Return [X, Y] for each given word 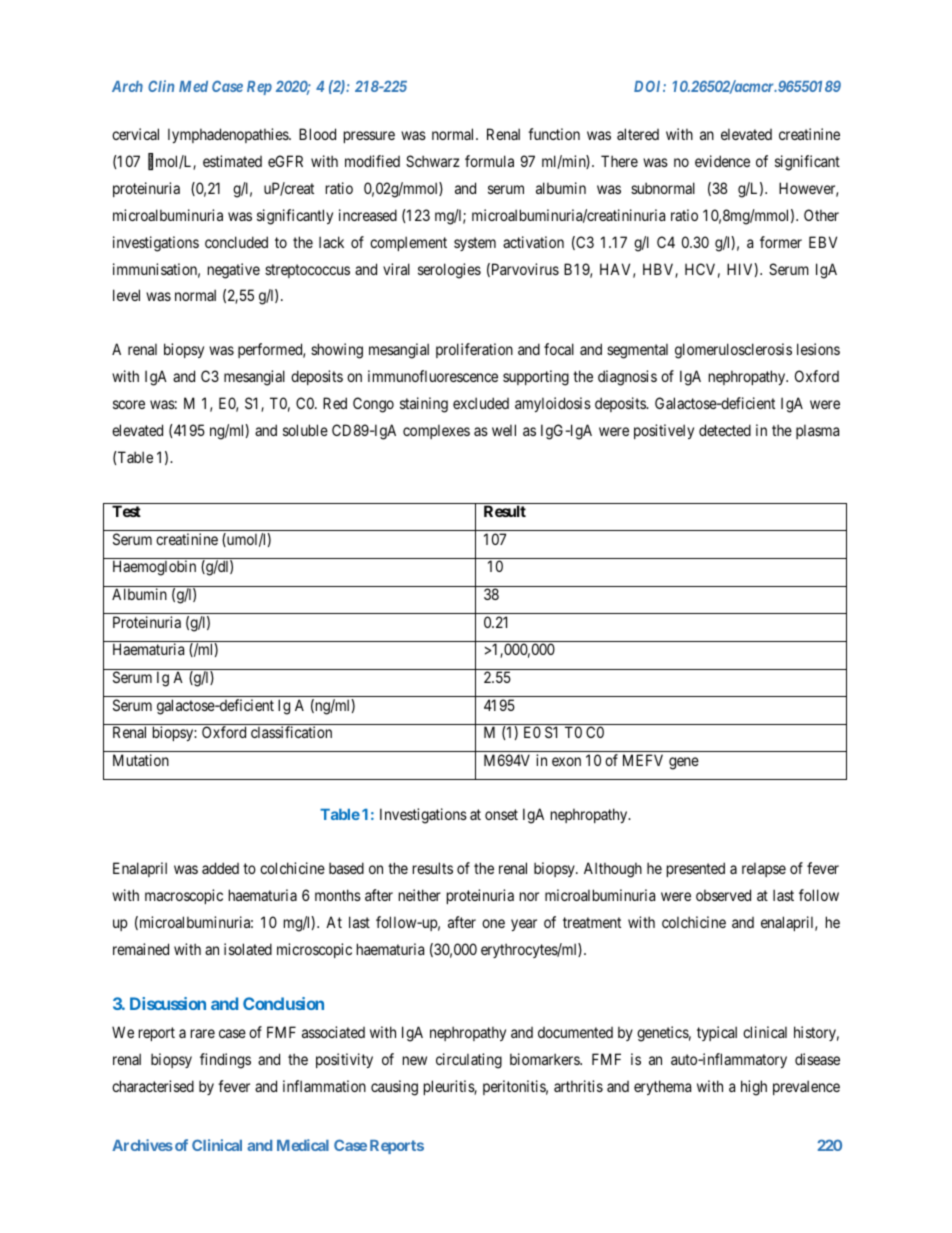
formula [489, 161]
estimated [232, 161]
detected [725, 430]
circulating [469, 1061]
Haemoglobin [154, 568]
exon [566, 761]
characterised [153, 1086]
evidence [722, 161]
